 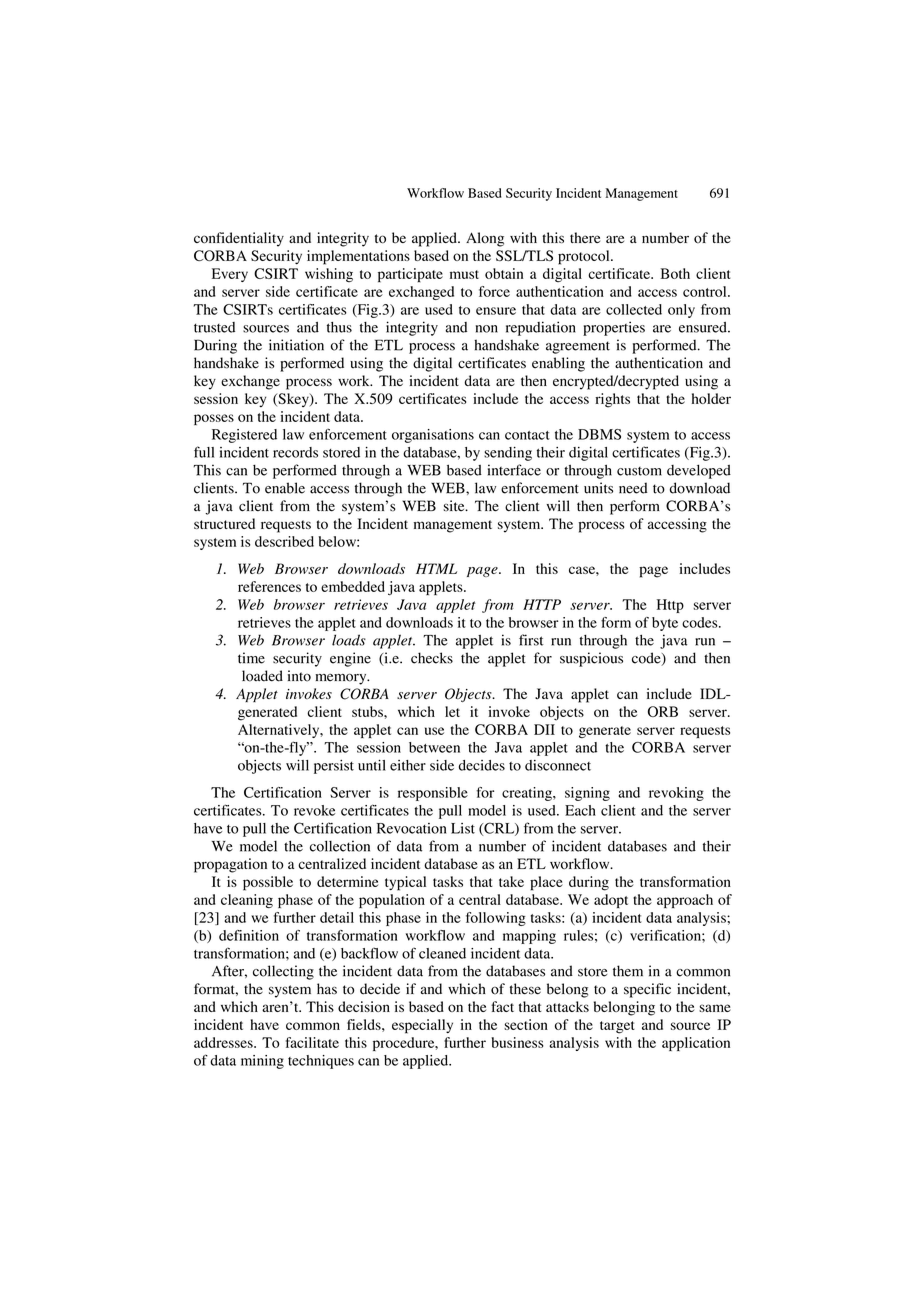 What do you see at coordinates (675, 273) in the screenshot?
I see `Both` at bounding box center [675, 273].
